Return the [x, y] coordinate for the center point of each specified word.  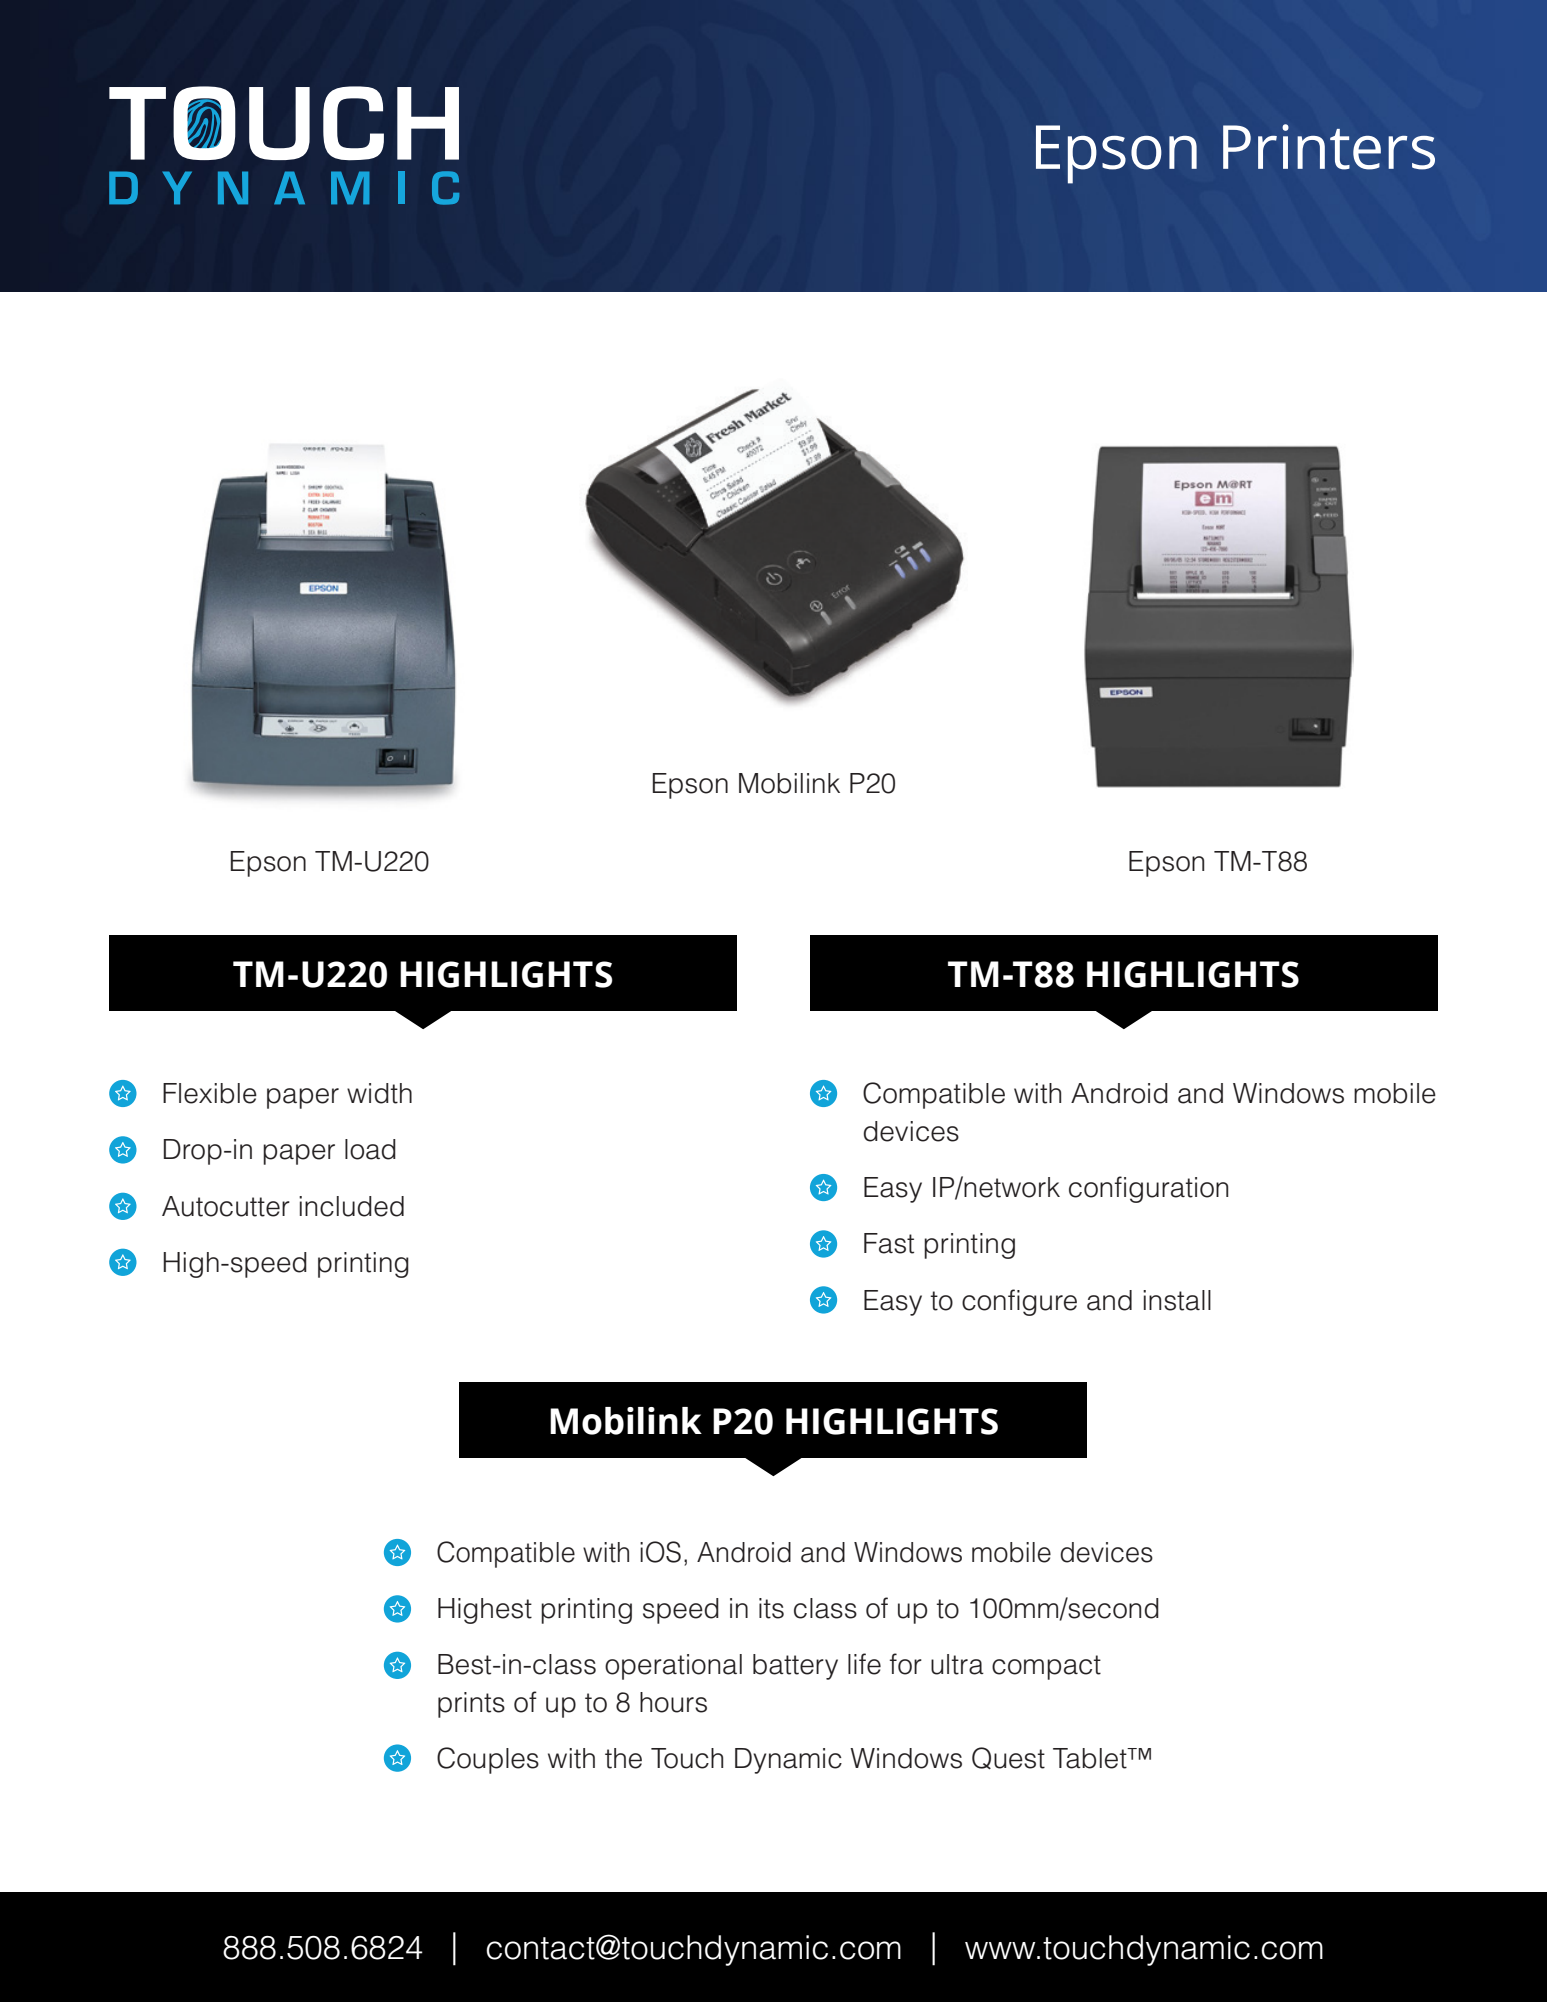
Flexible [210, 1093]
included [351, 1206]
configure [1019, 1302]
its [771, 1608]
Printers [1329, 147]
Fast [889, 1243]
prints [471, 1705]
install [1177, 1300]
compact [1046, 1667]
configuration [1148, 1189]
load [370, 1149]
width [379, 1093]
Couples [488, 1760]
